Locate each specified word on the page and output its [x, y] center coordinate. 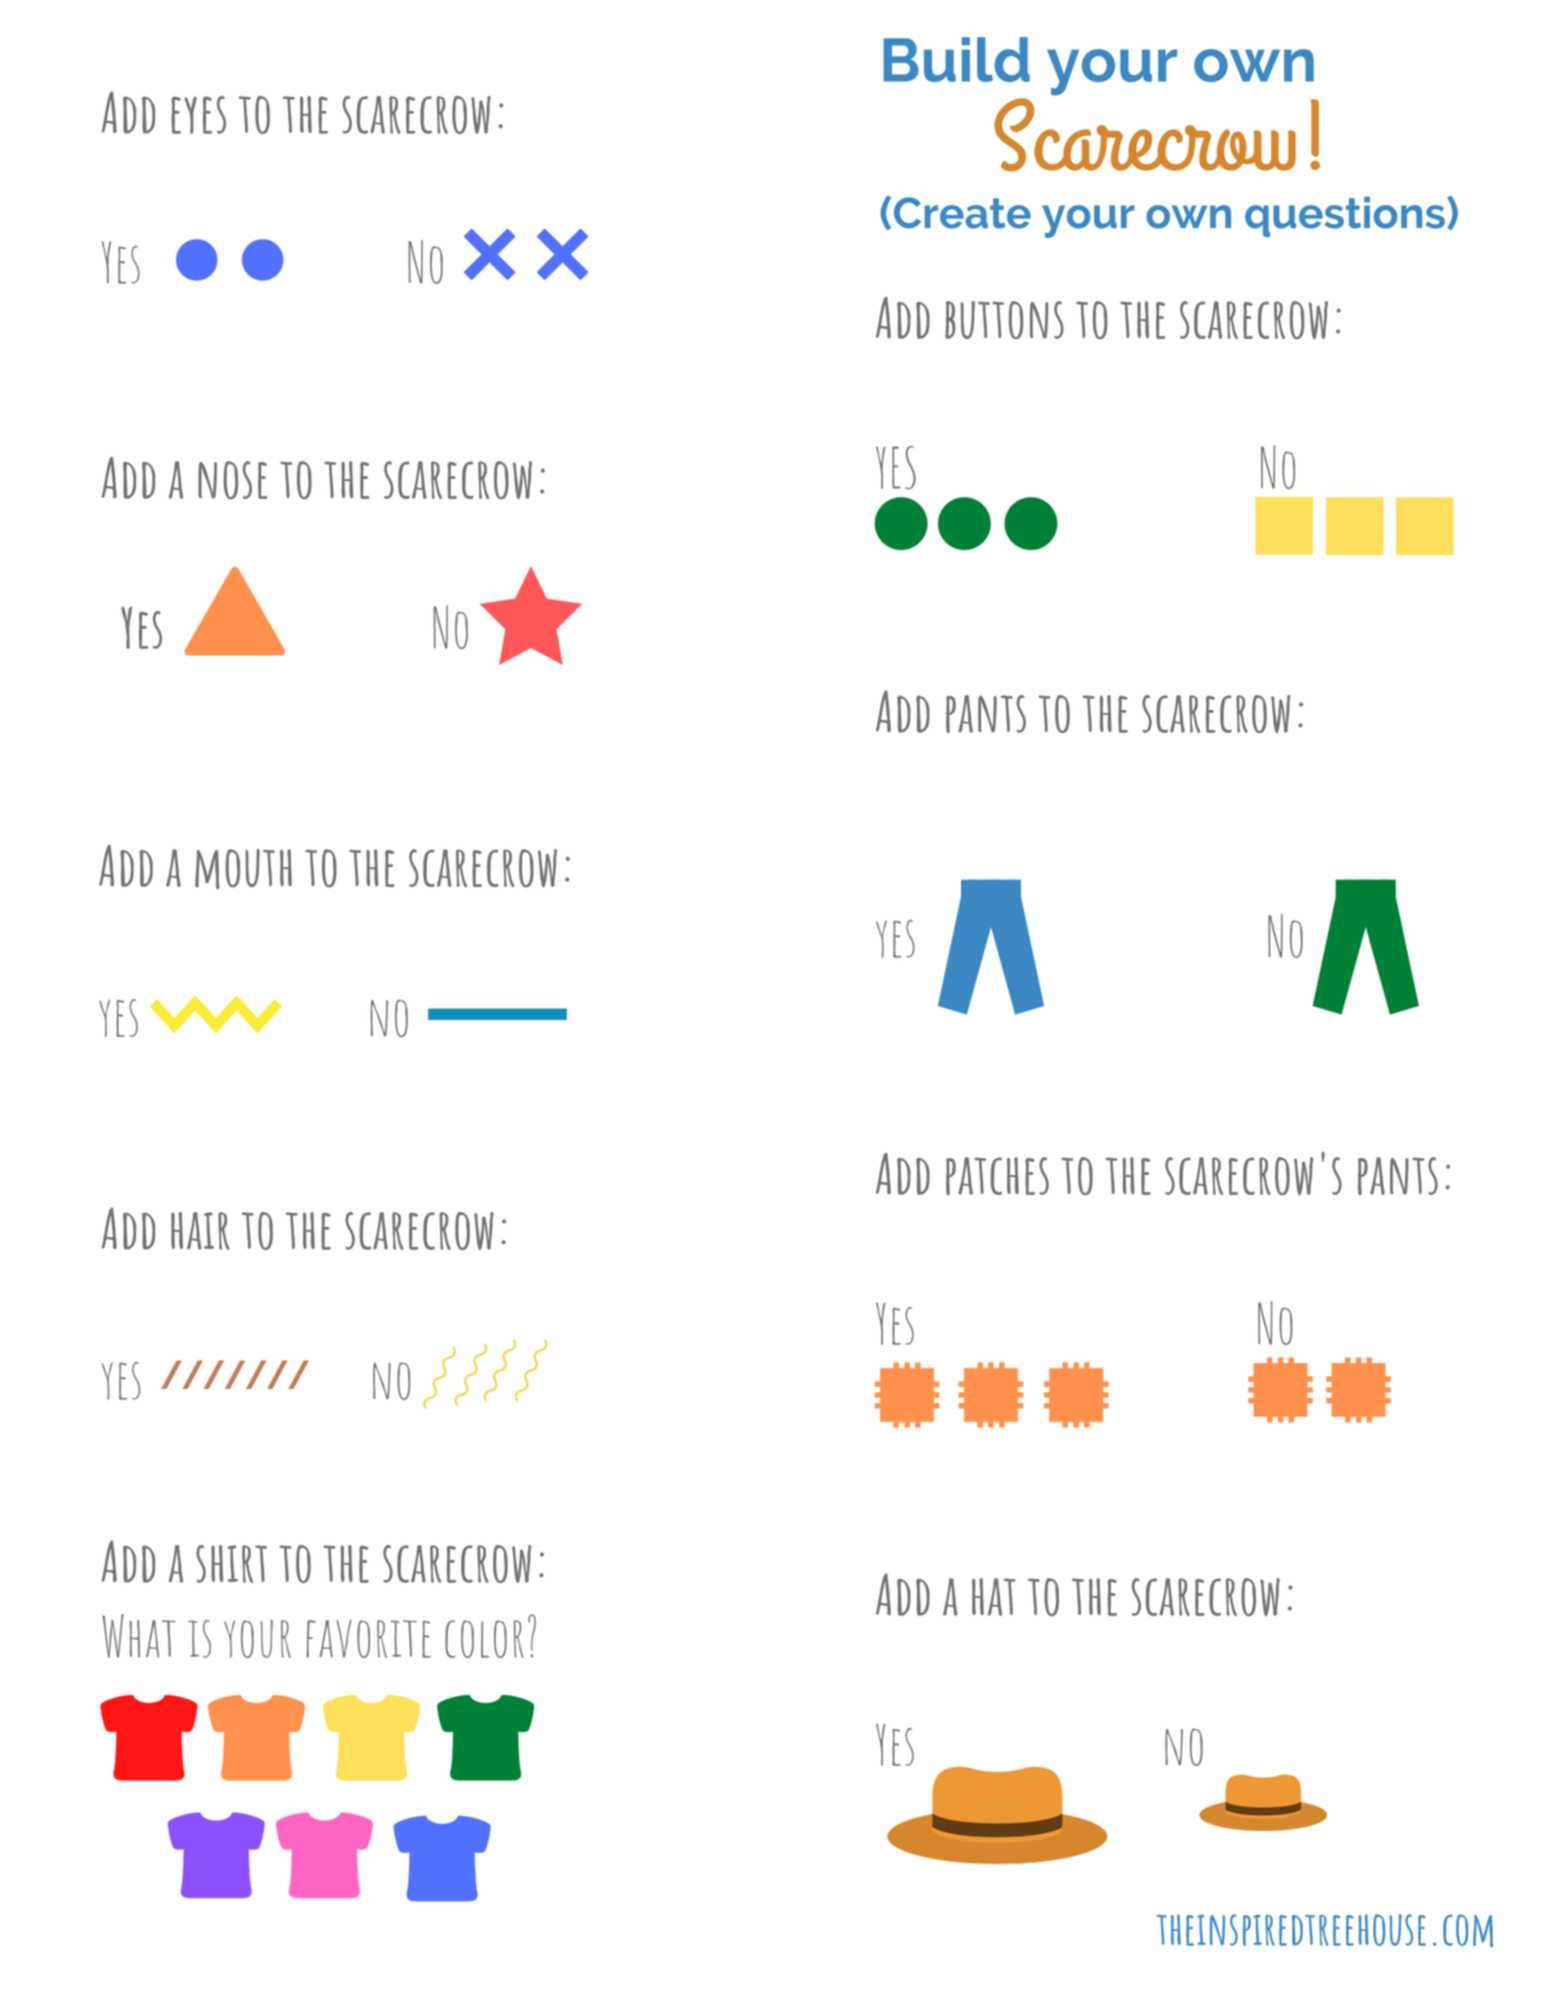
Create [962, 213]
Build [956, 59]
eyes [198, 115]
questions [1345, 217]
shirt [231, 1564]
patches [997, 1176]
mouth [243, 869]
